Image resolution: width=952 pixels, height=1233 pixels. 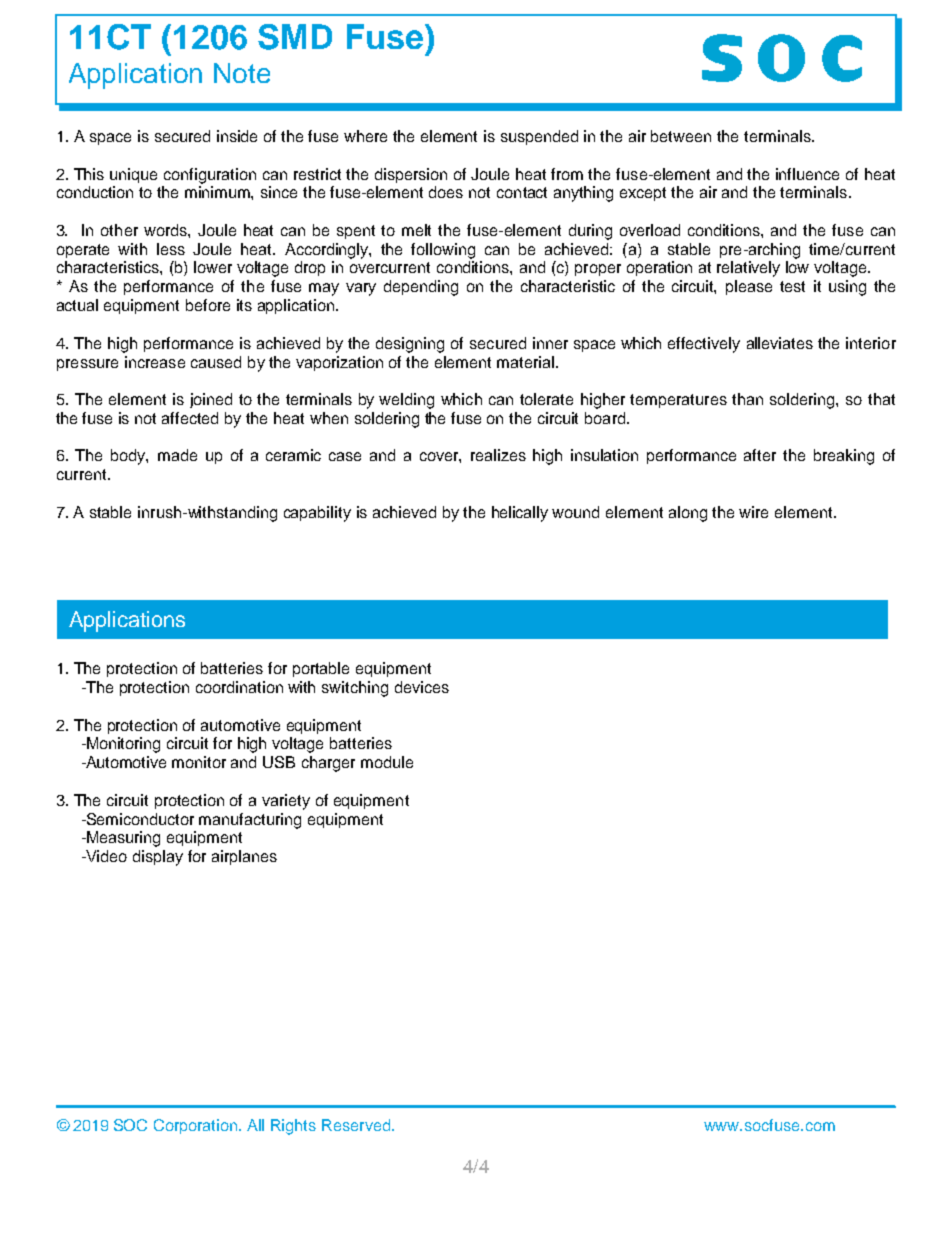 What do you see at coordinates (197, 1126) in the screenshot?
I see `Corporation` at bounding box center [197, 1126].
